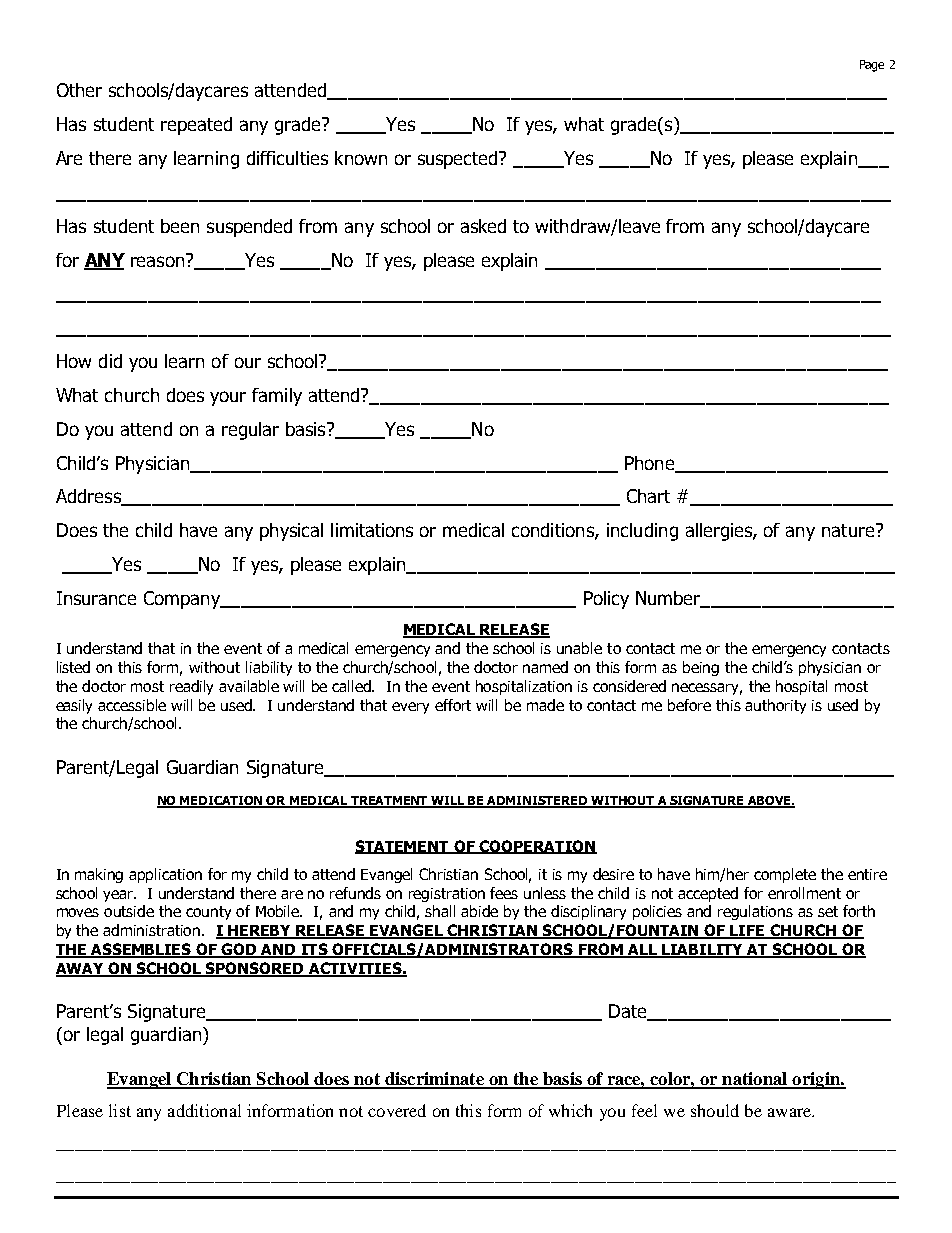 This image has width=952, height=1233. Describe the element at coordinates (165, 875) in the image. I see `application` at that location.
